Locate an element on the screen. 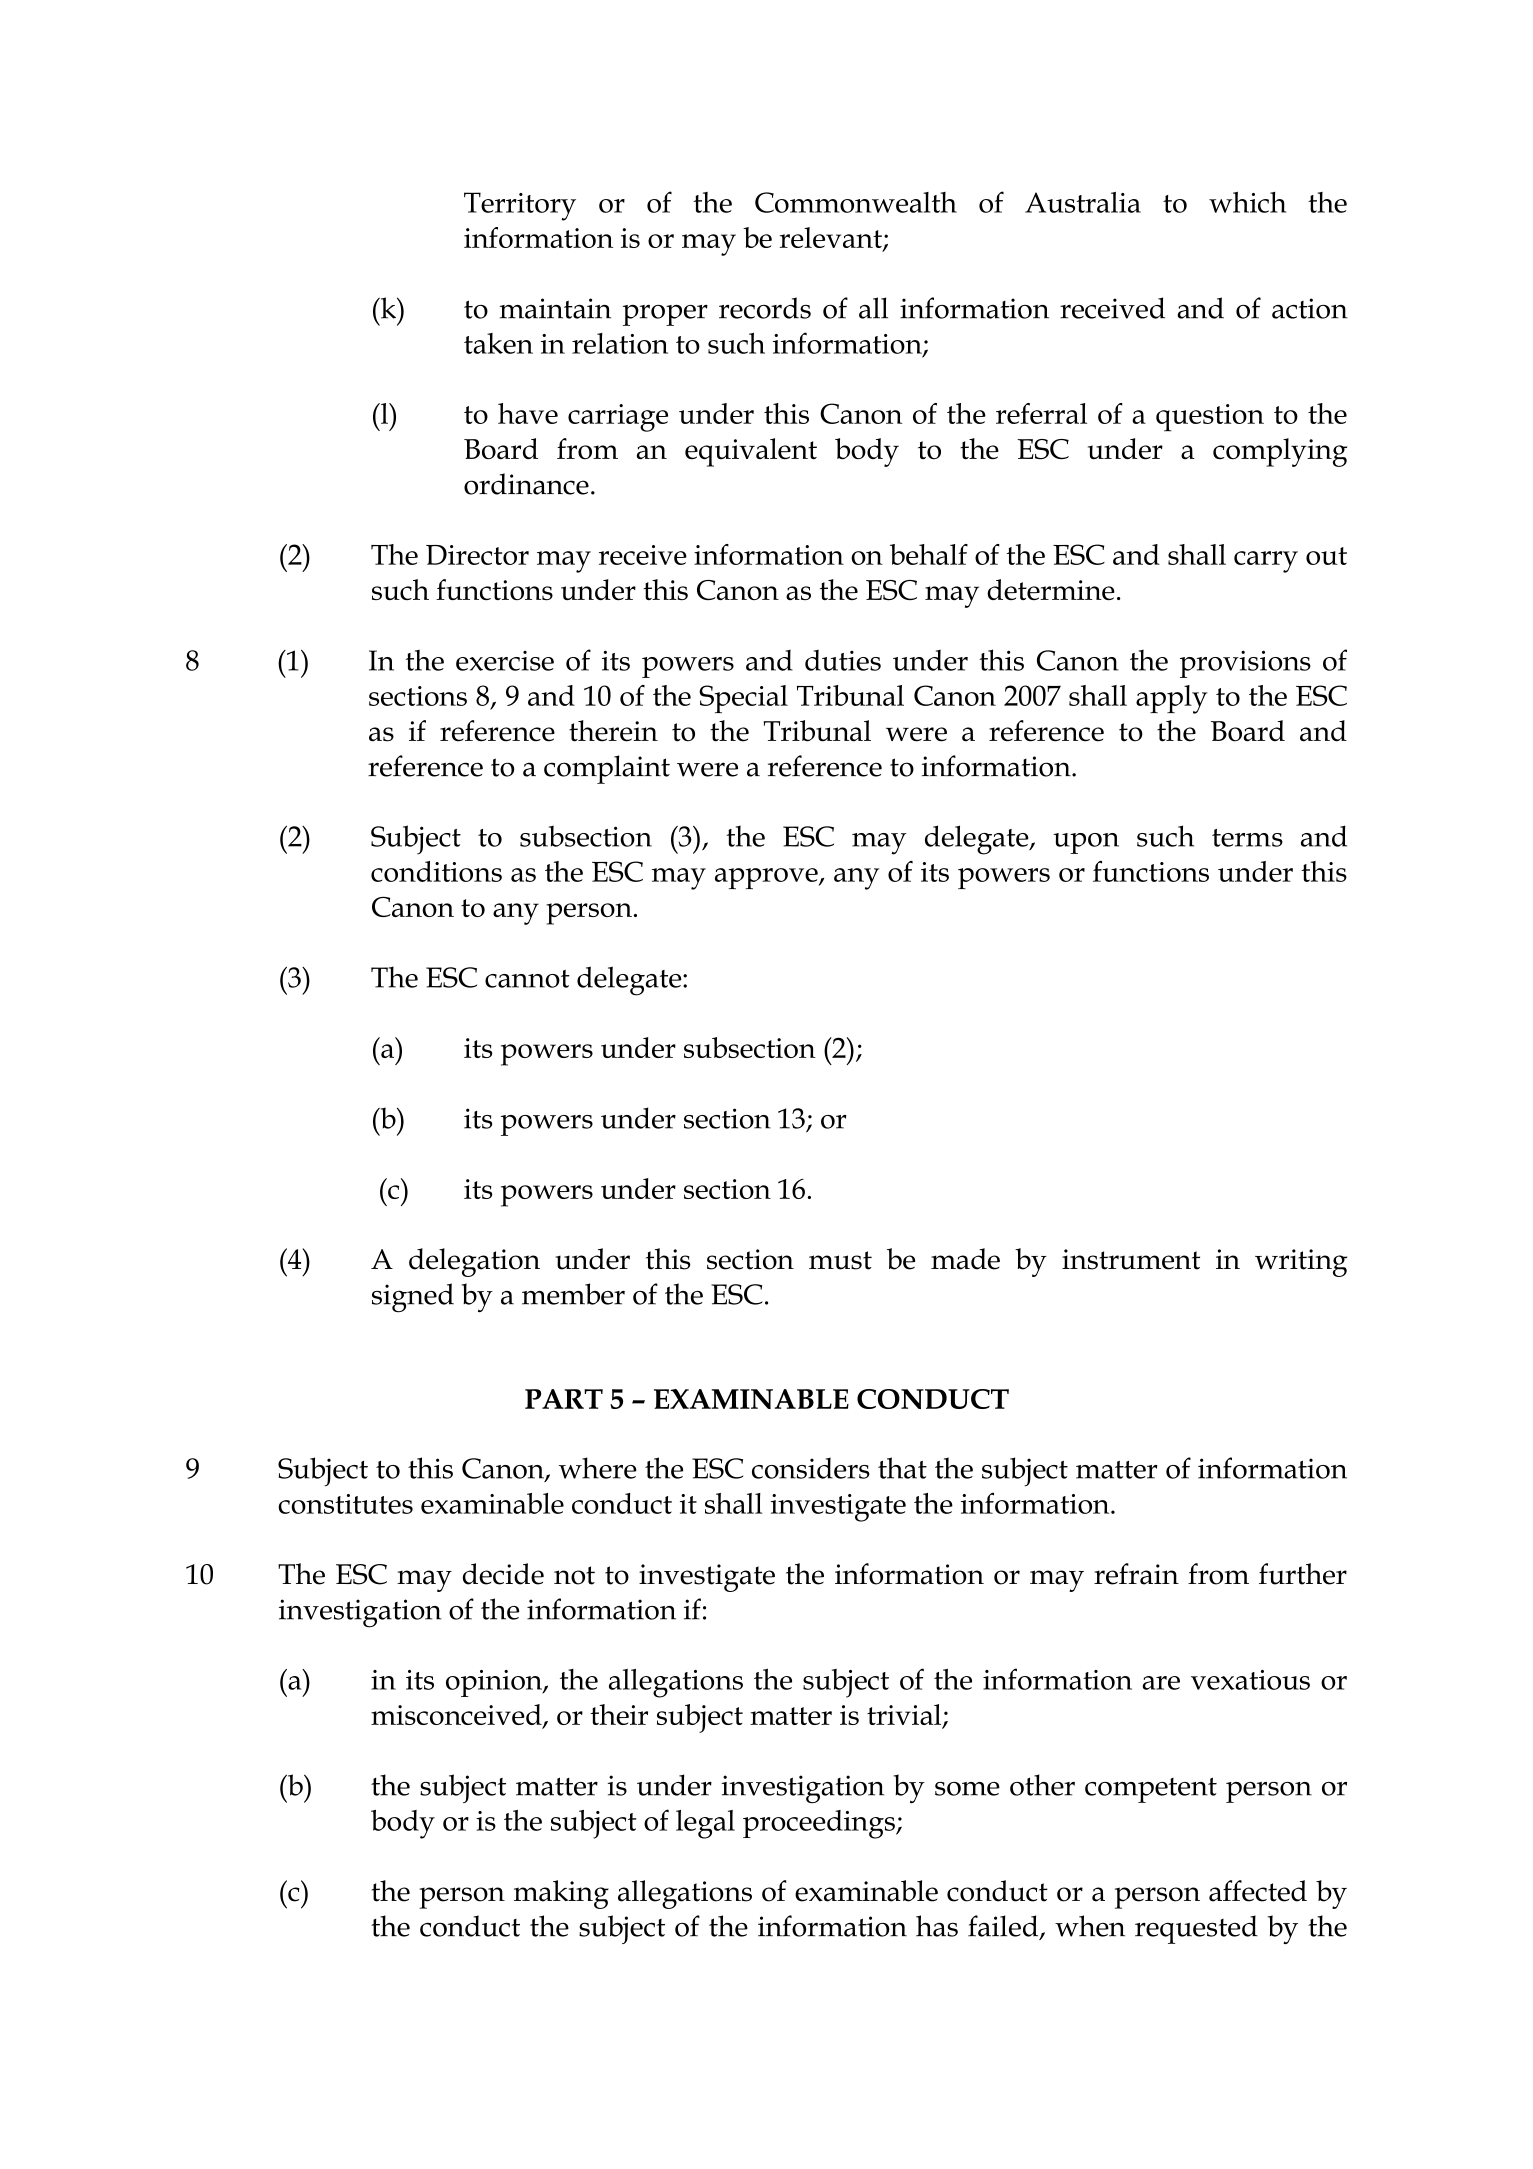  proceedings is located at coordinates (820, 1824).
